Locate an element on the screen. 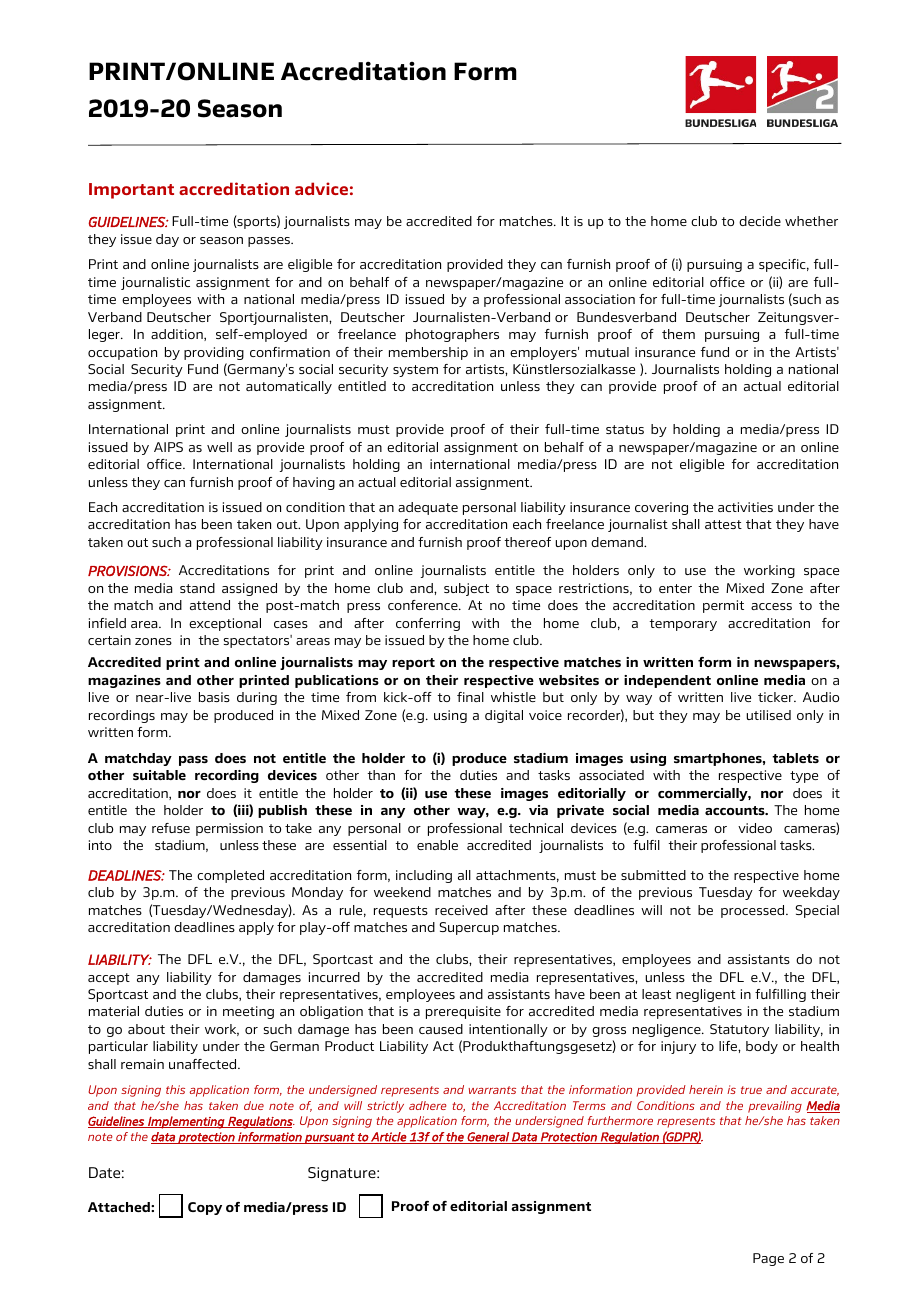  prerequisite is located at coordinates (463, 1012).
